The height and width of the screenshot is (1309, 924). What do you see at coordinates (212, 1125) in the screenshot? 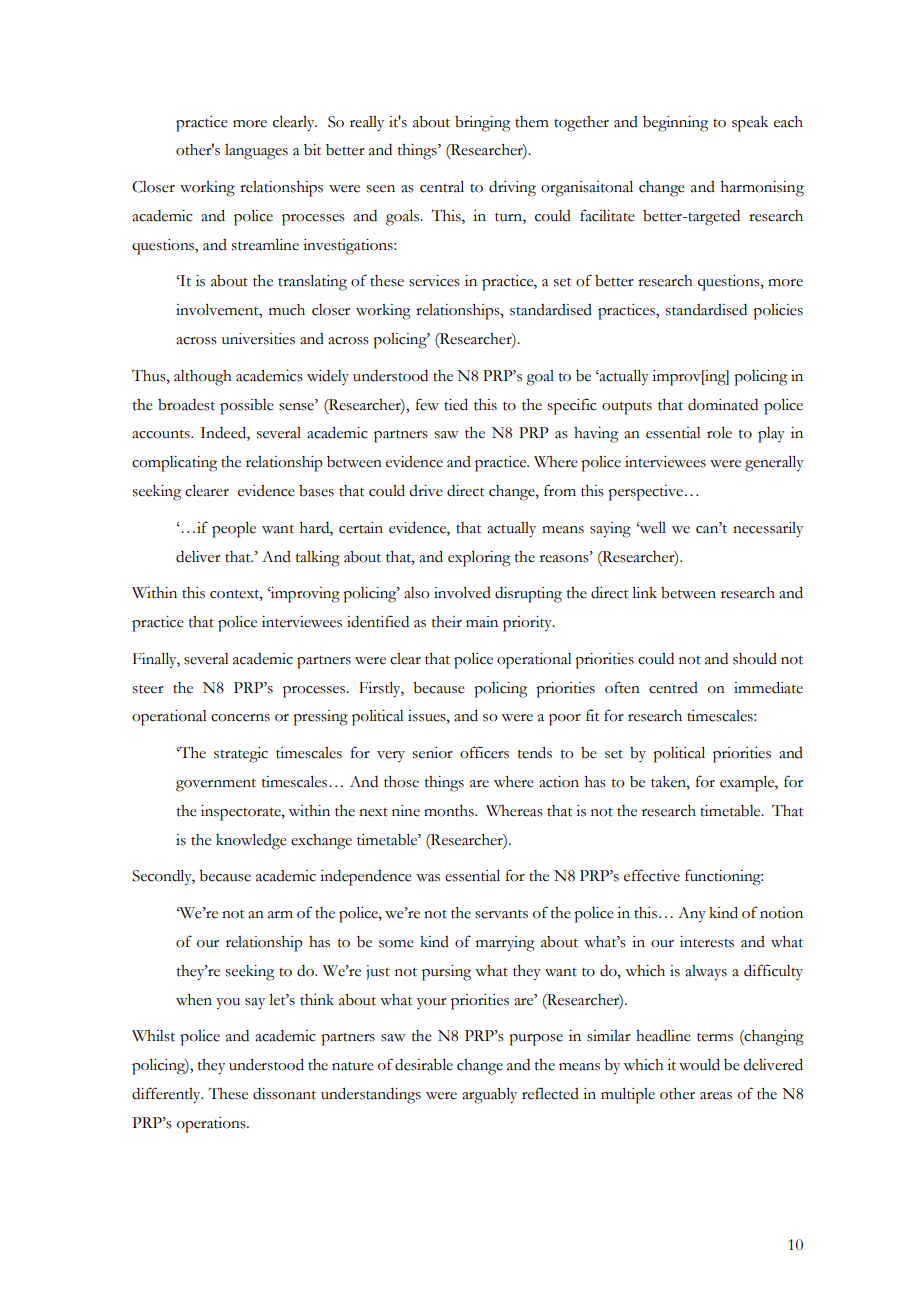
I see `operations` at bounding box center [212, 1125].
